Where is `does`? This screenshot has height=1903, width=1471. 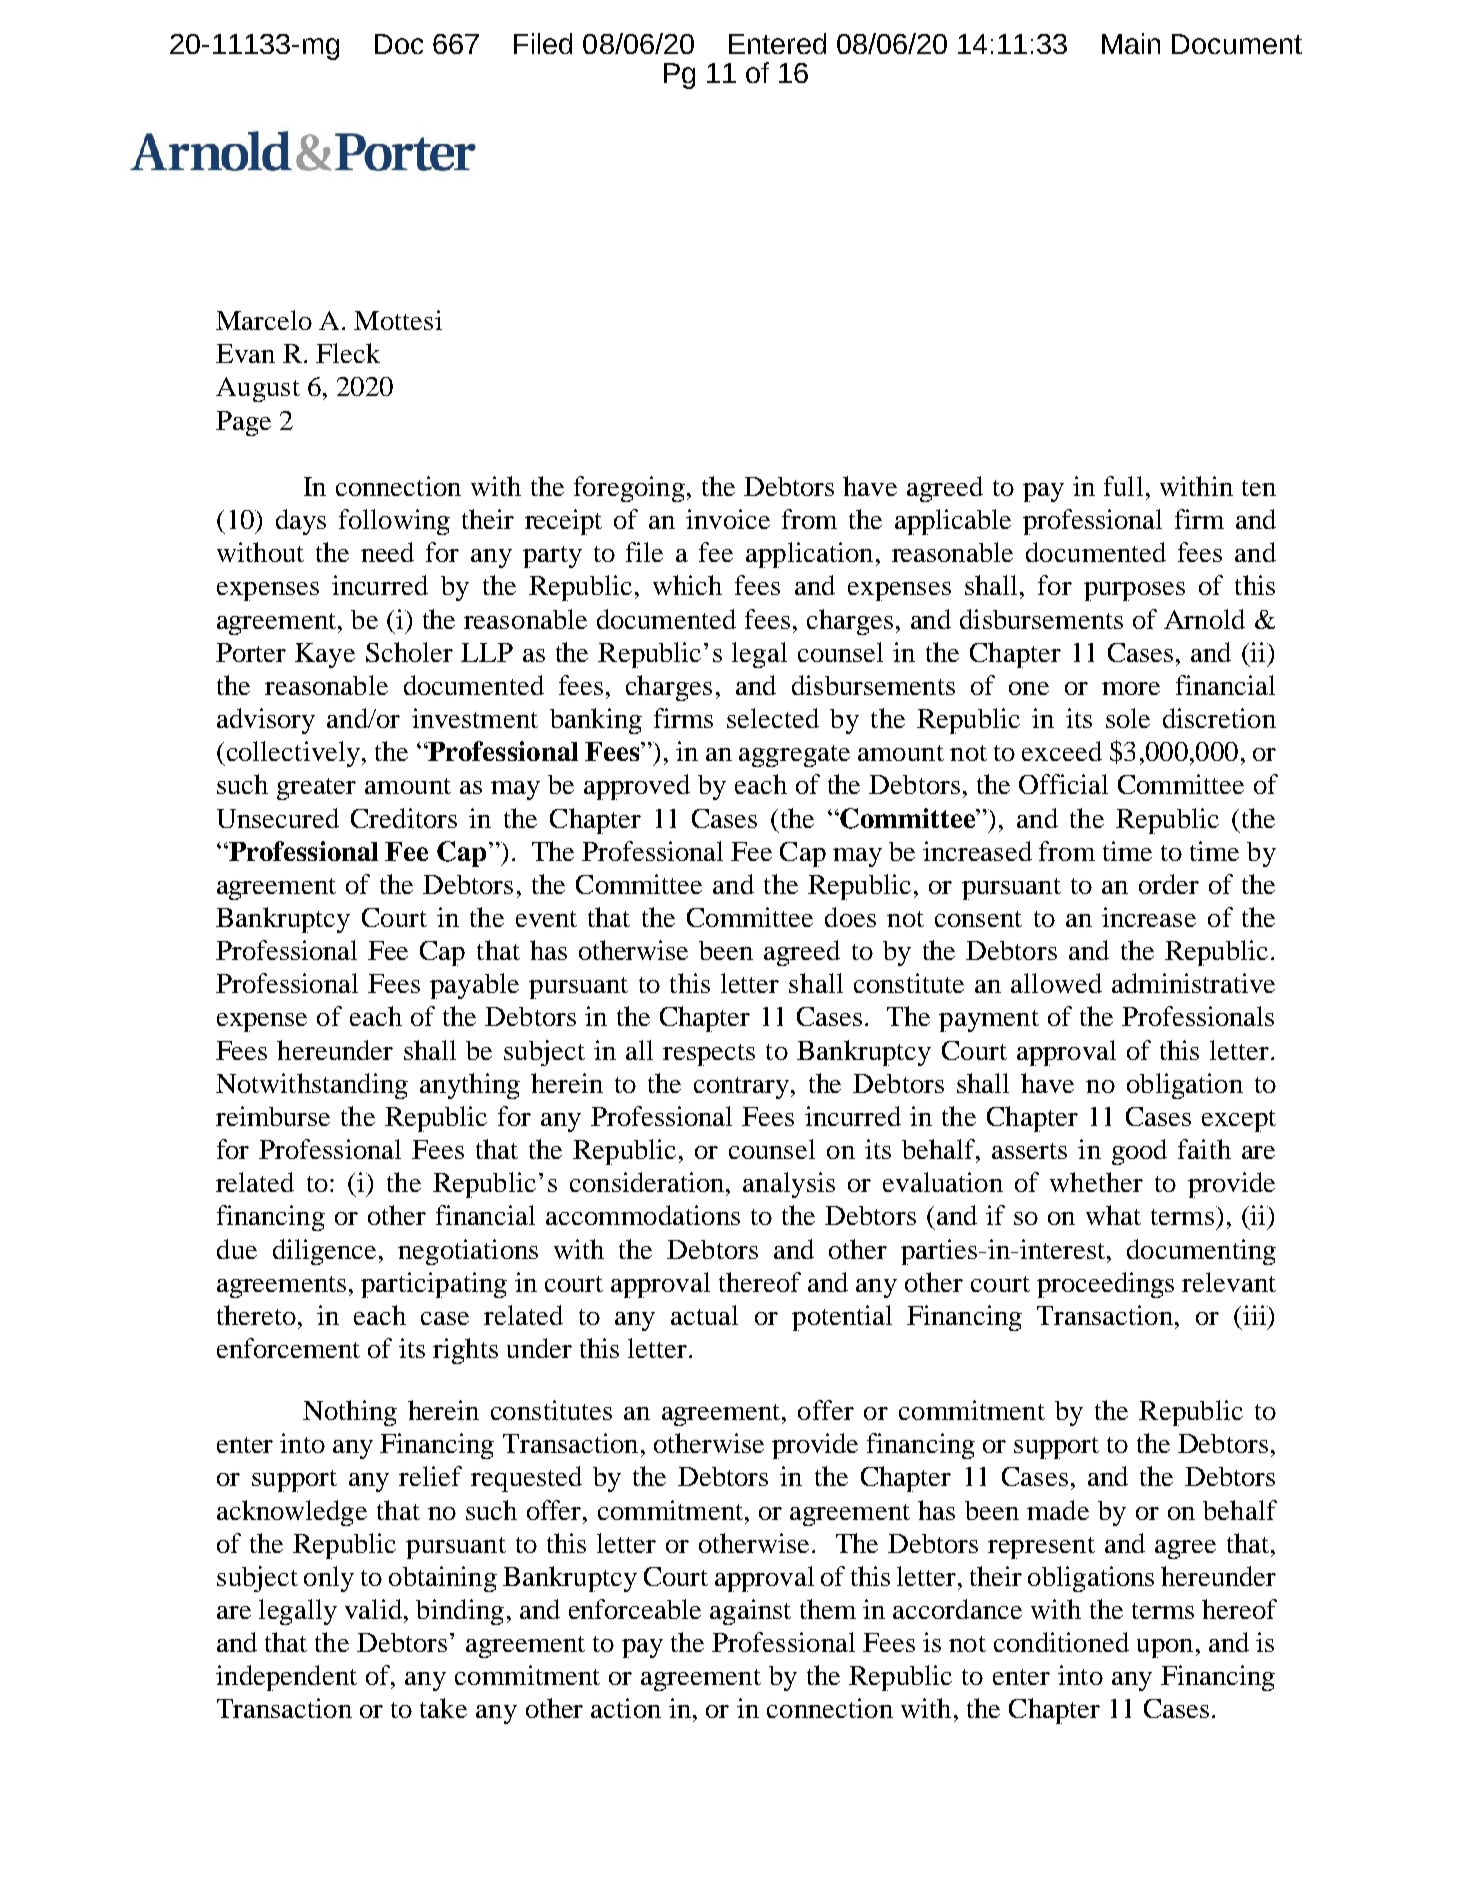 does is located at coordinates (850, 917).
